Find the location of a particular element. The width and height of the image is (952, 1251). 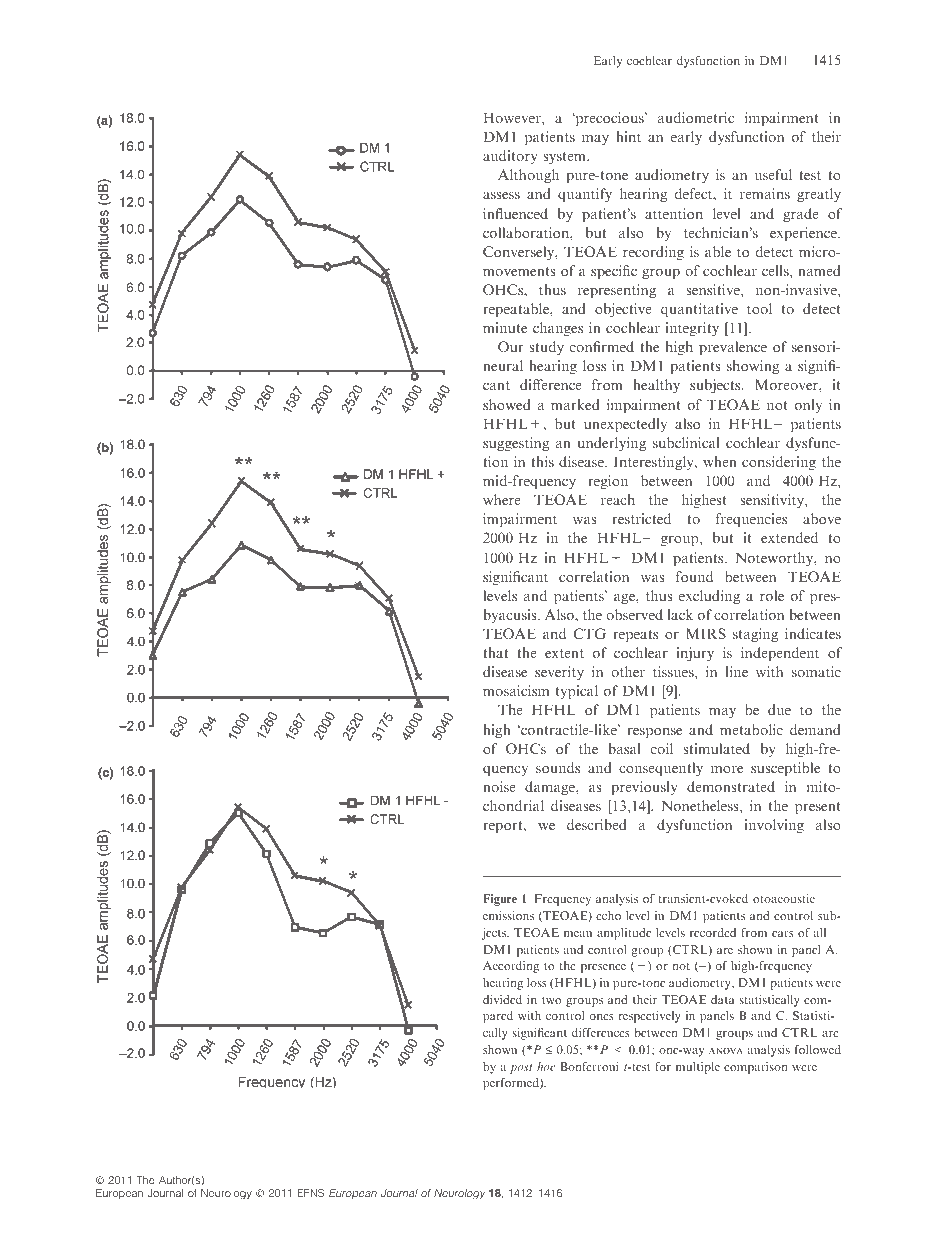

Although is located at coordinates (528, 176).
